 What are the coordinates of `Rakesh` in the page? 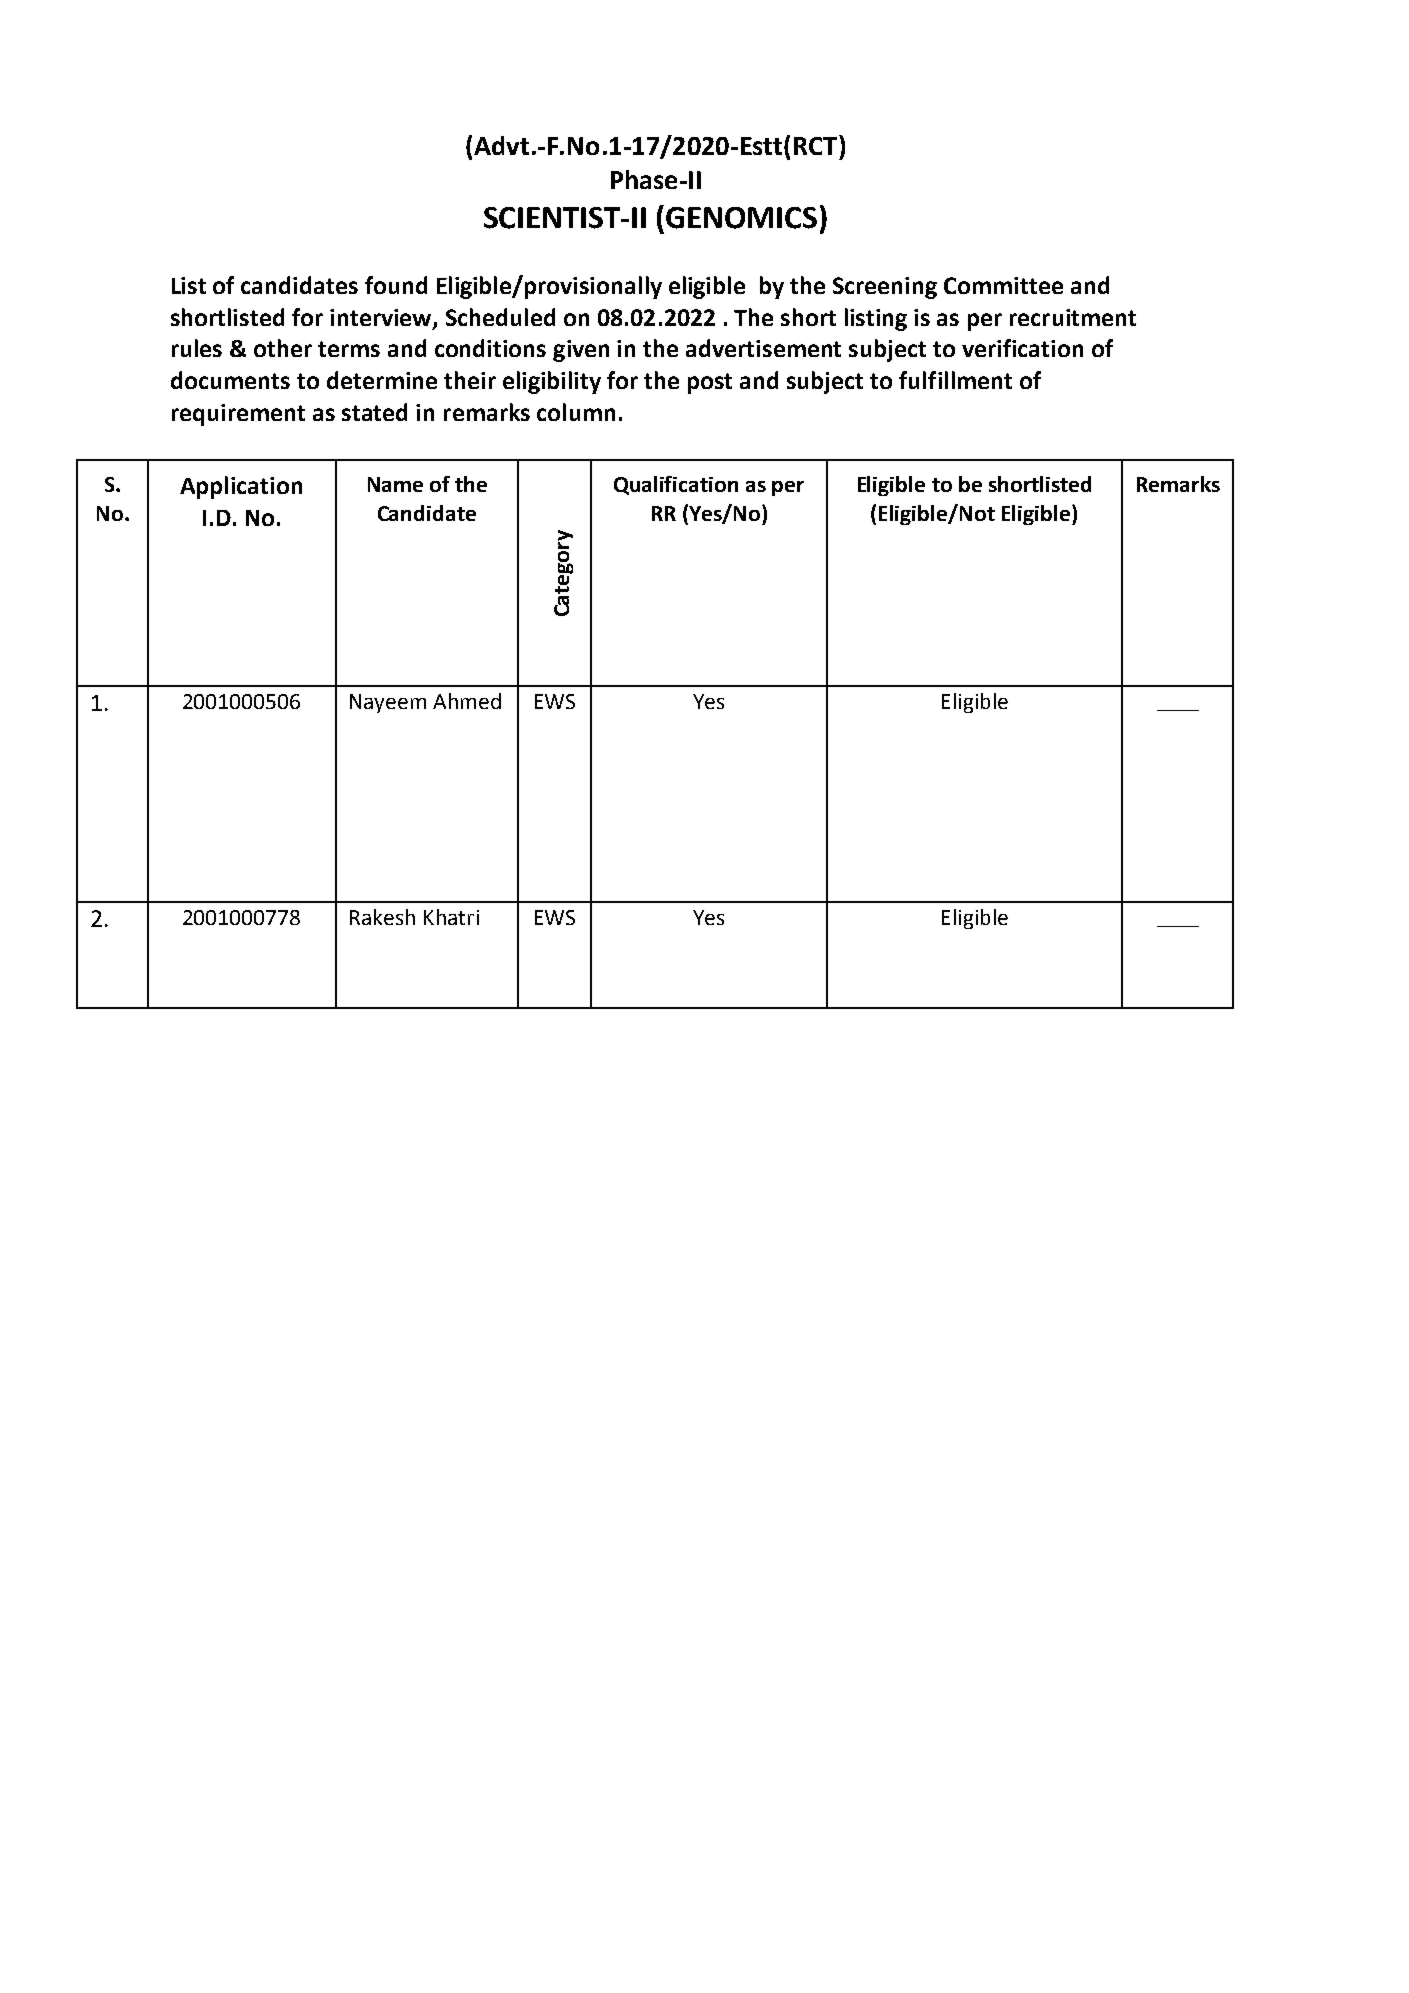 It's located at (382, 917).
